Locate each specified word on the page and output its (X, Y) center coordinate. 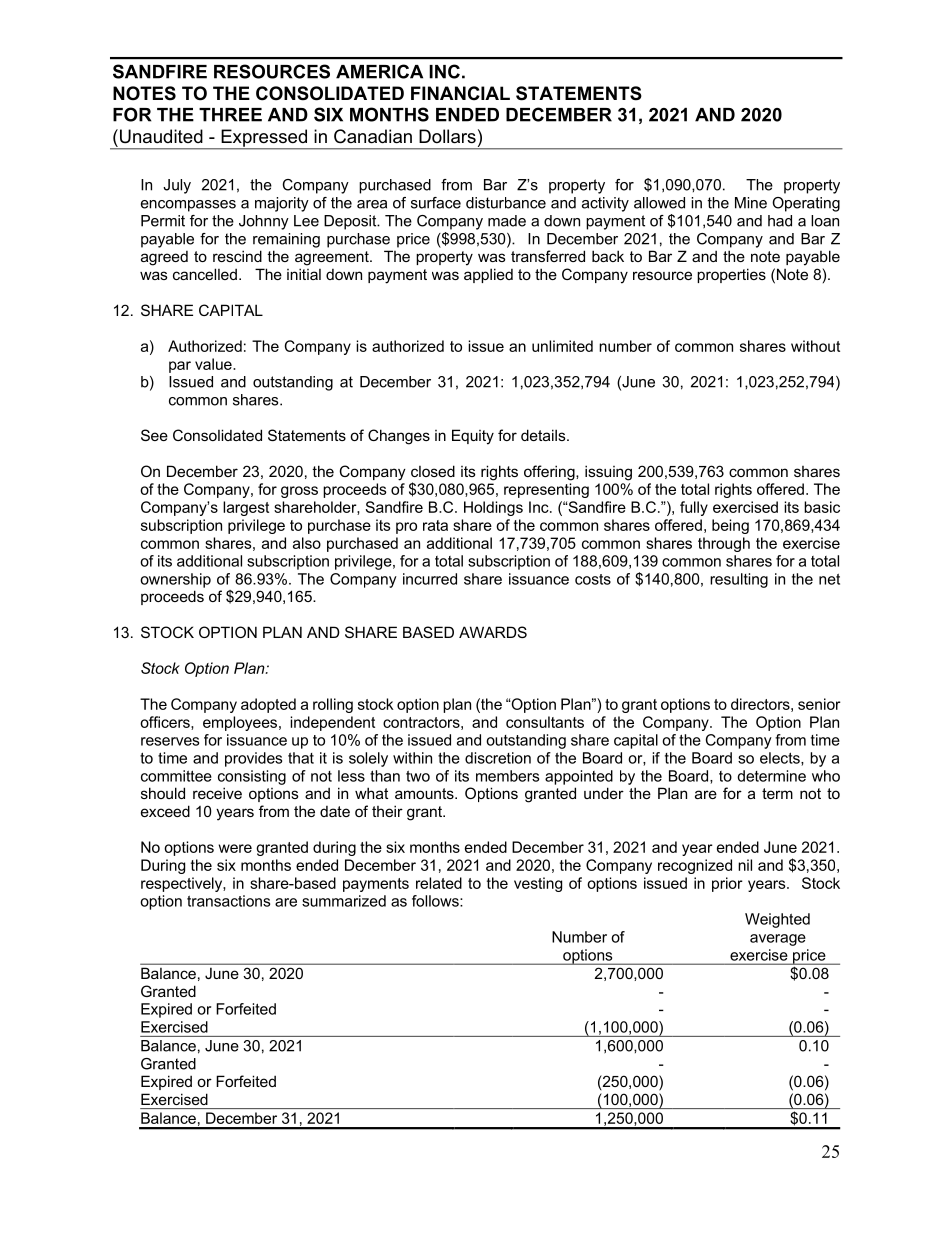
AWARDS (493, 632)
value (214, 364)
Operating (806, 204)
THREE (230, 115)
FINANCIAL (460, 93)
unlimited (562, 346)
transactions (228, 901)
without (815, 346)
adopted (268, 705)
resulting (739, 580)
